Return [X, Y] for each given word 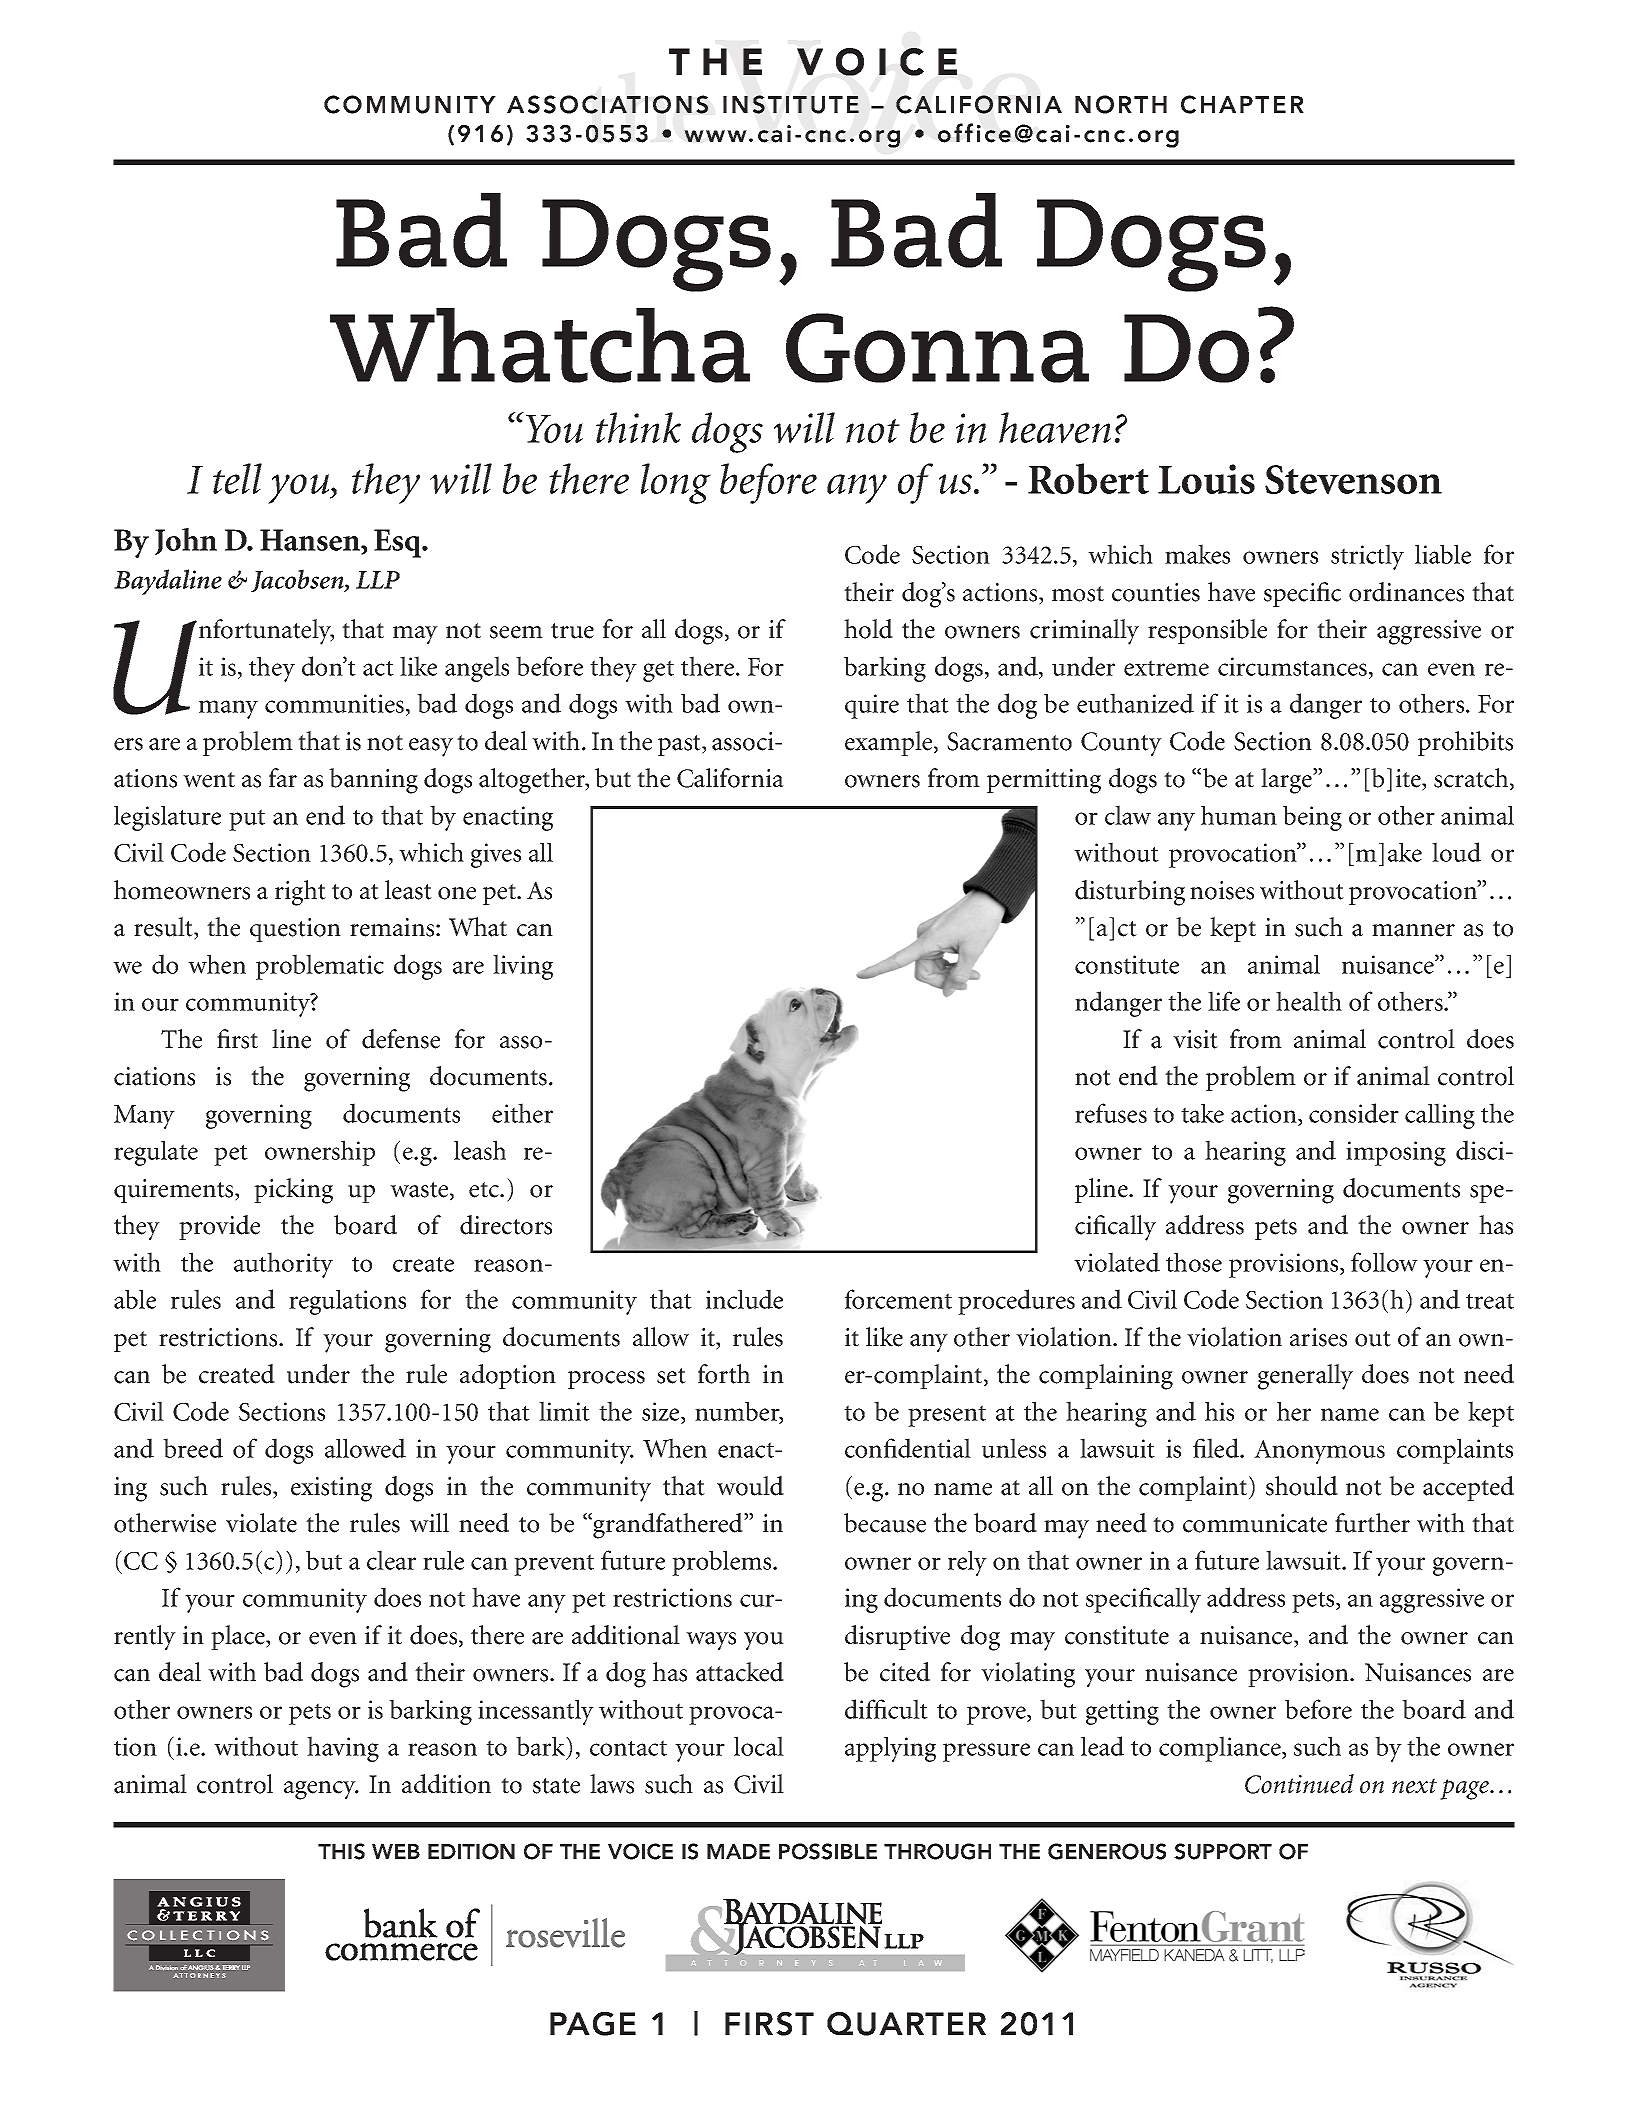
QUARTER [906, 2024]
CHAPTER [1242, 104]
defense [401, 1039]
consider [1354, 1113]
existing [331, 1489]
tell [237, 478]
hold [868, 629]
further [1372, 1523]
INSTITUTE [791, 104]
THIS [341, 1851]
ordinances [1406, 592]
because [885, 1523]
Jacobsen [298, 580]
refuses [1111, 1113]
